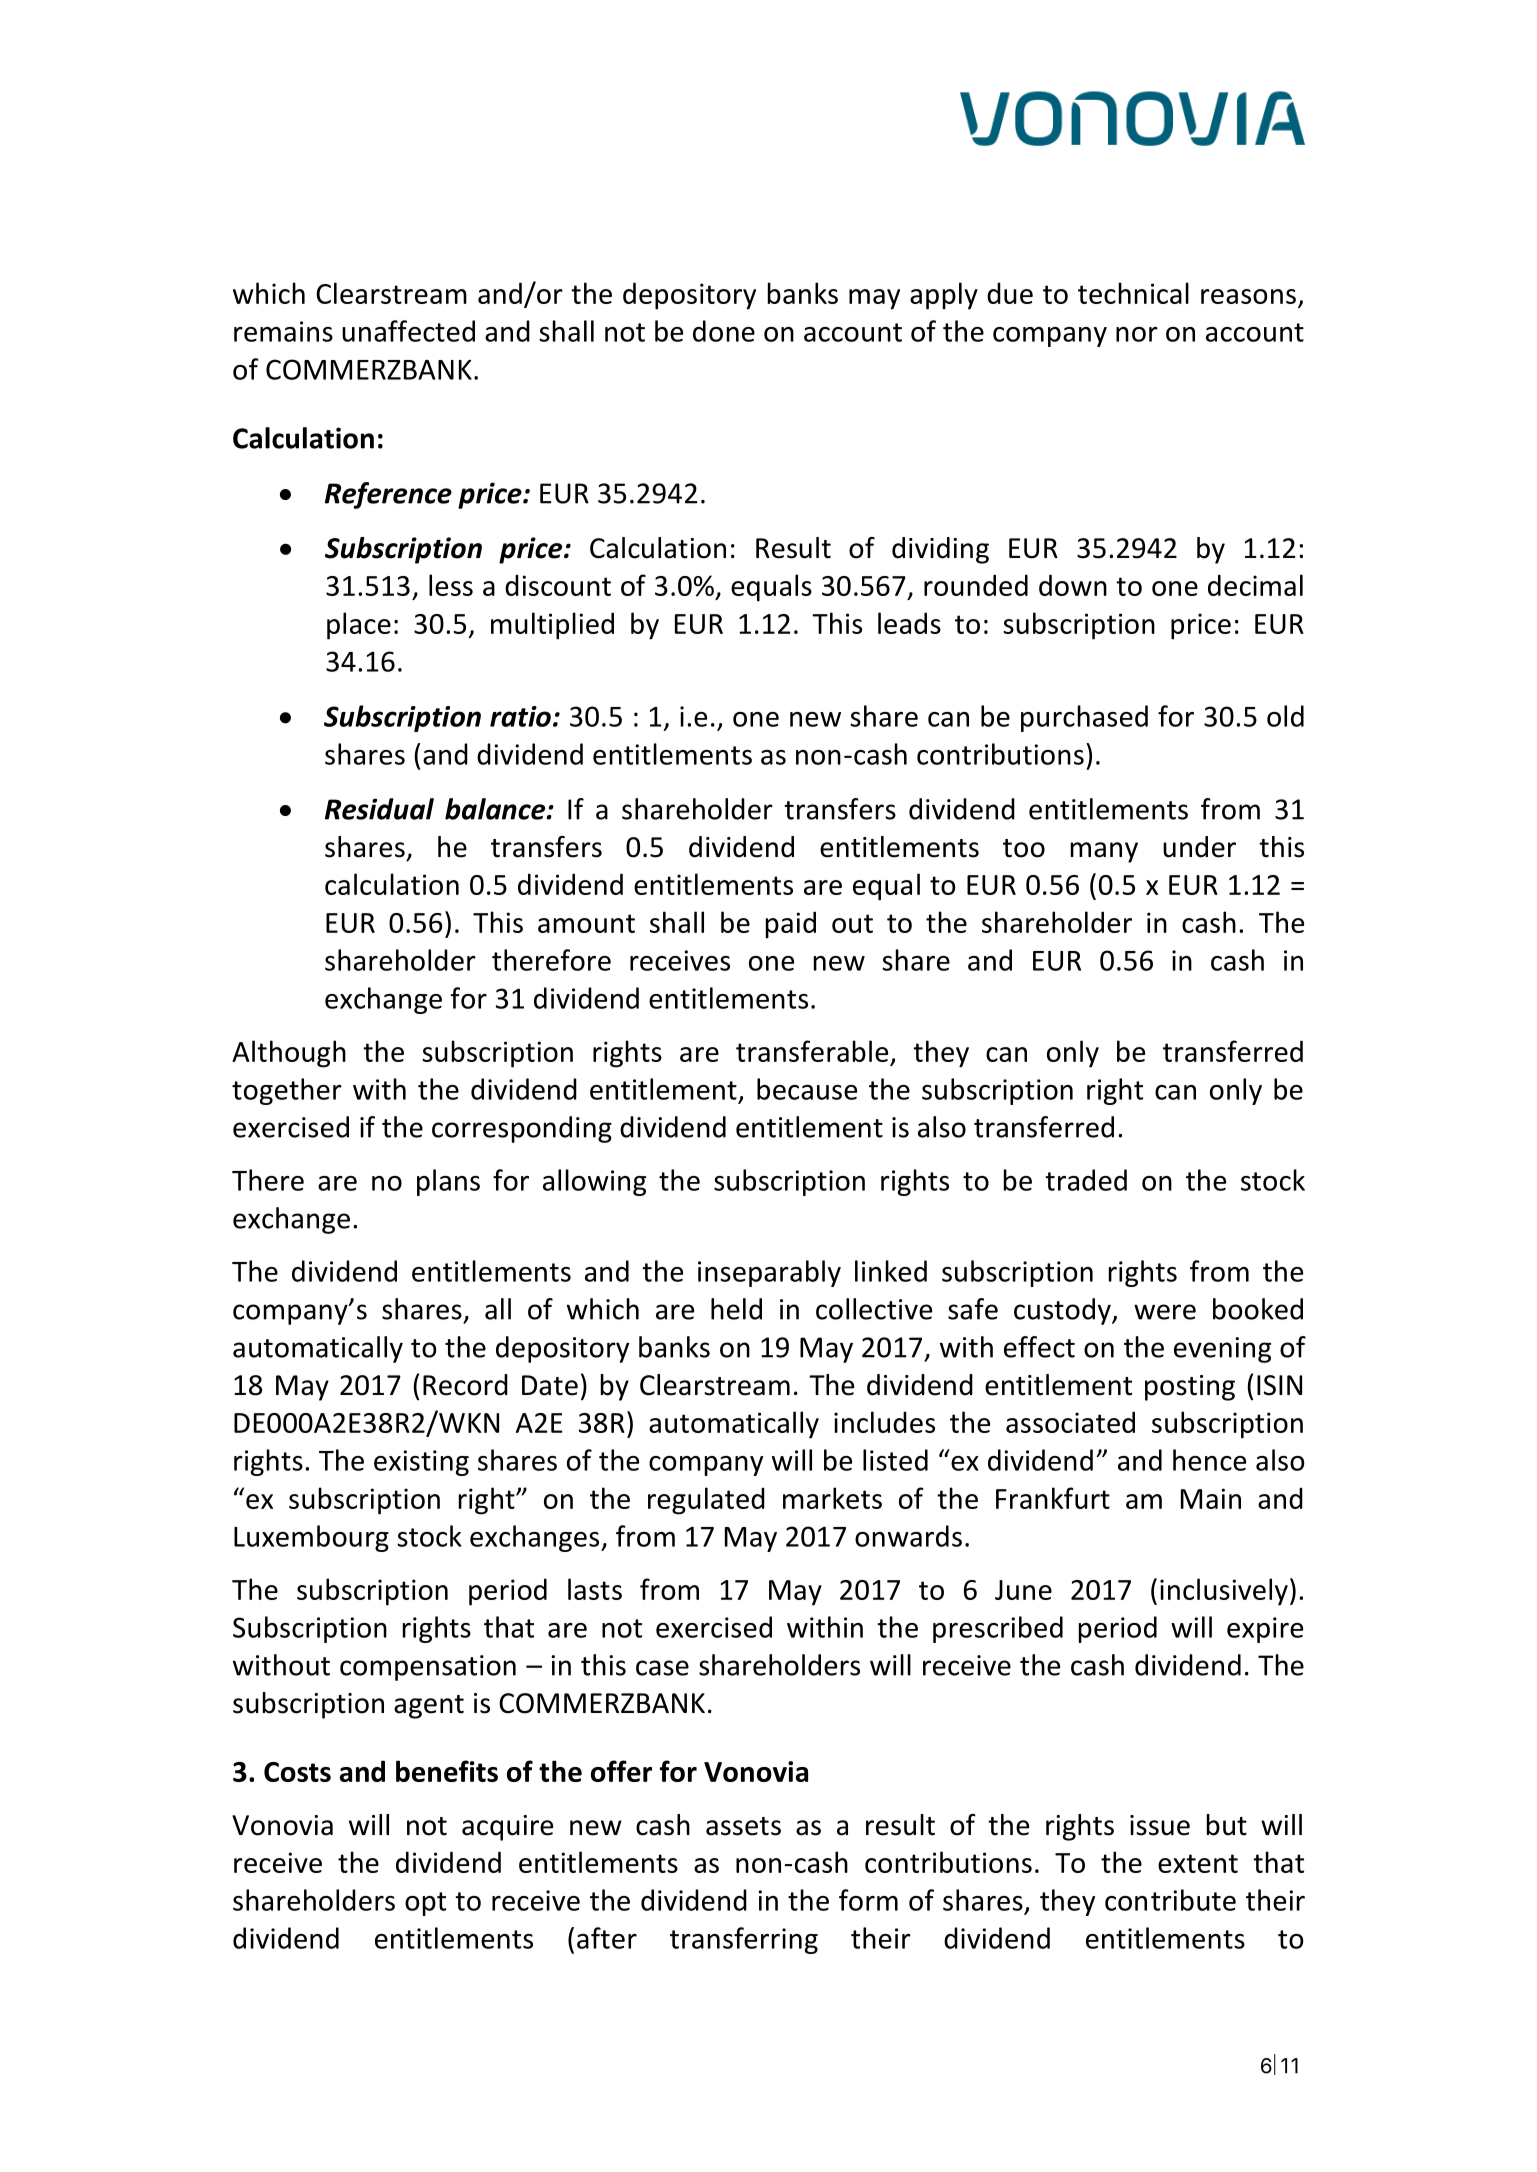 This screenshot has width=1537, height=2172. What do you see at coordinates (744, 1940) in the screenshot?
I see `transferring` at bounding box center [744, 1940].
